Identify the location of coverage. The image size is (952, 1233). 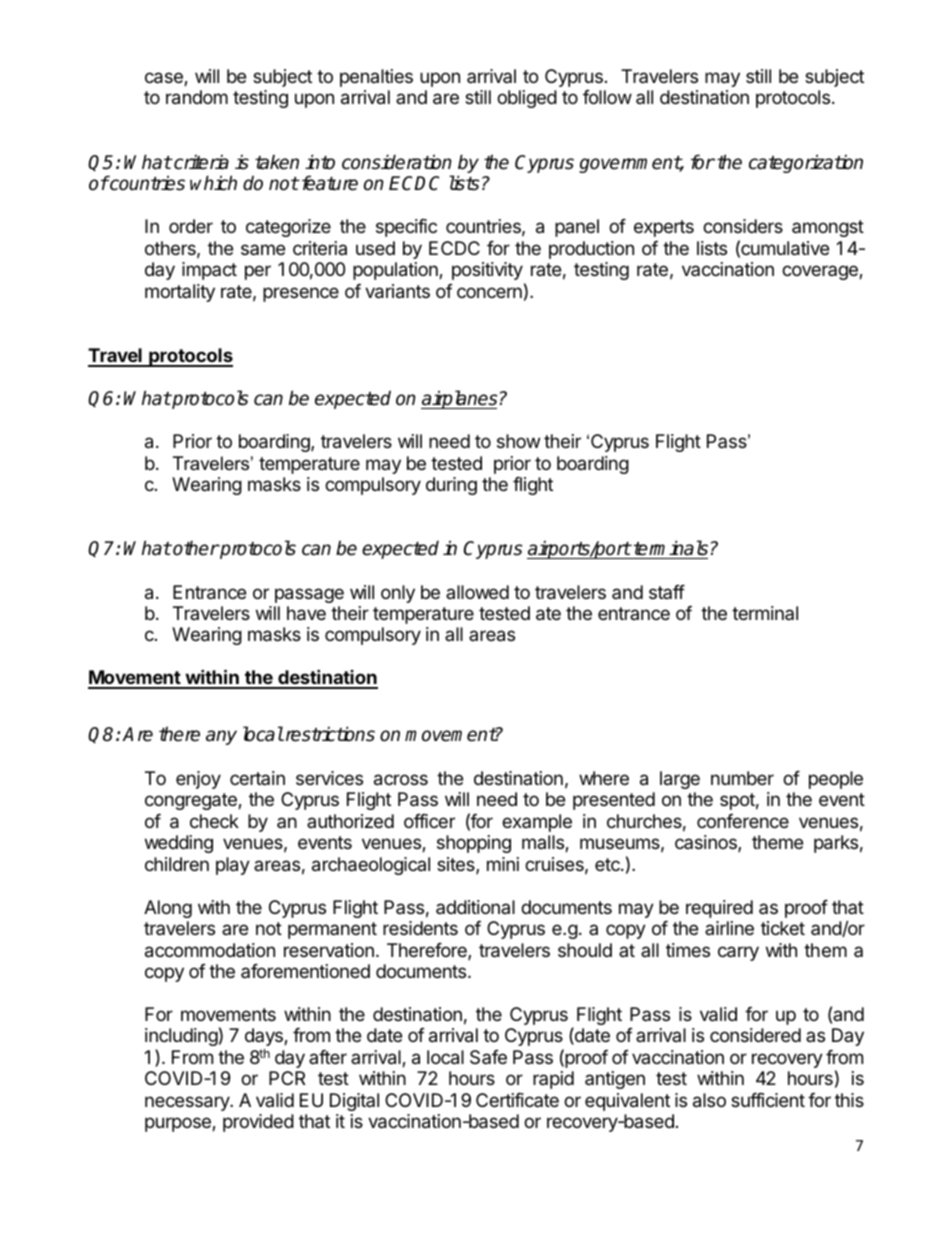
(821, 272).
